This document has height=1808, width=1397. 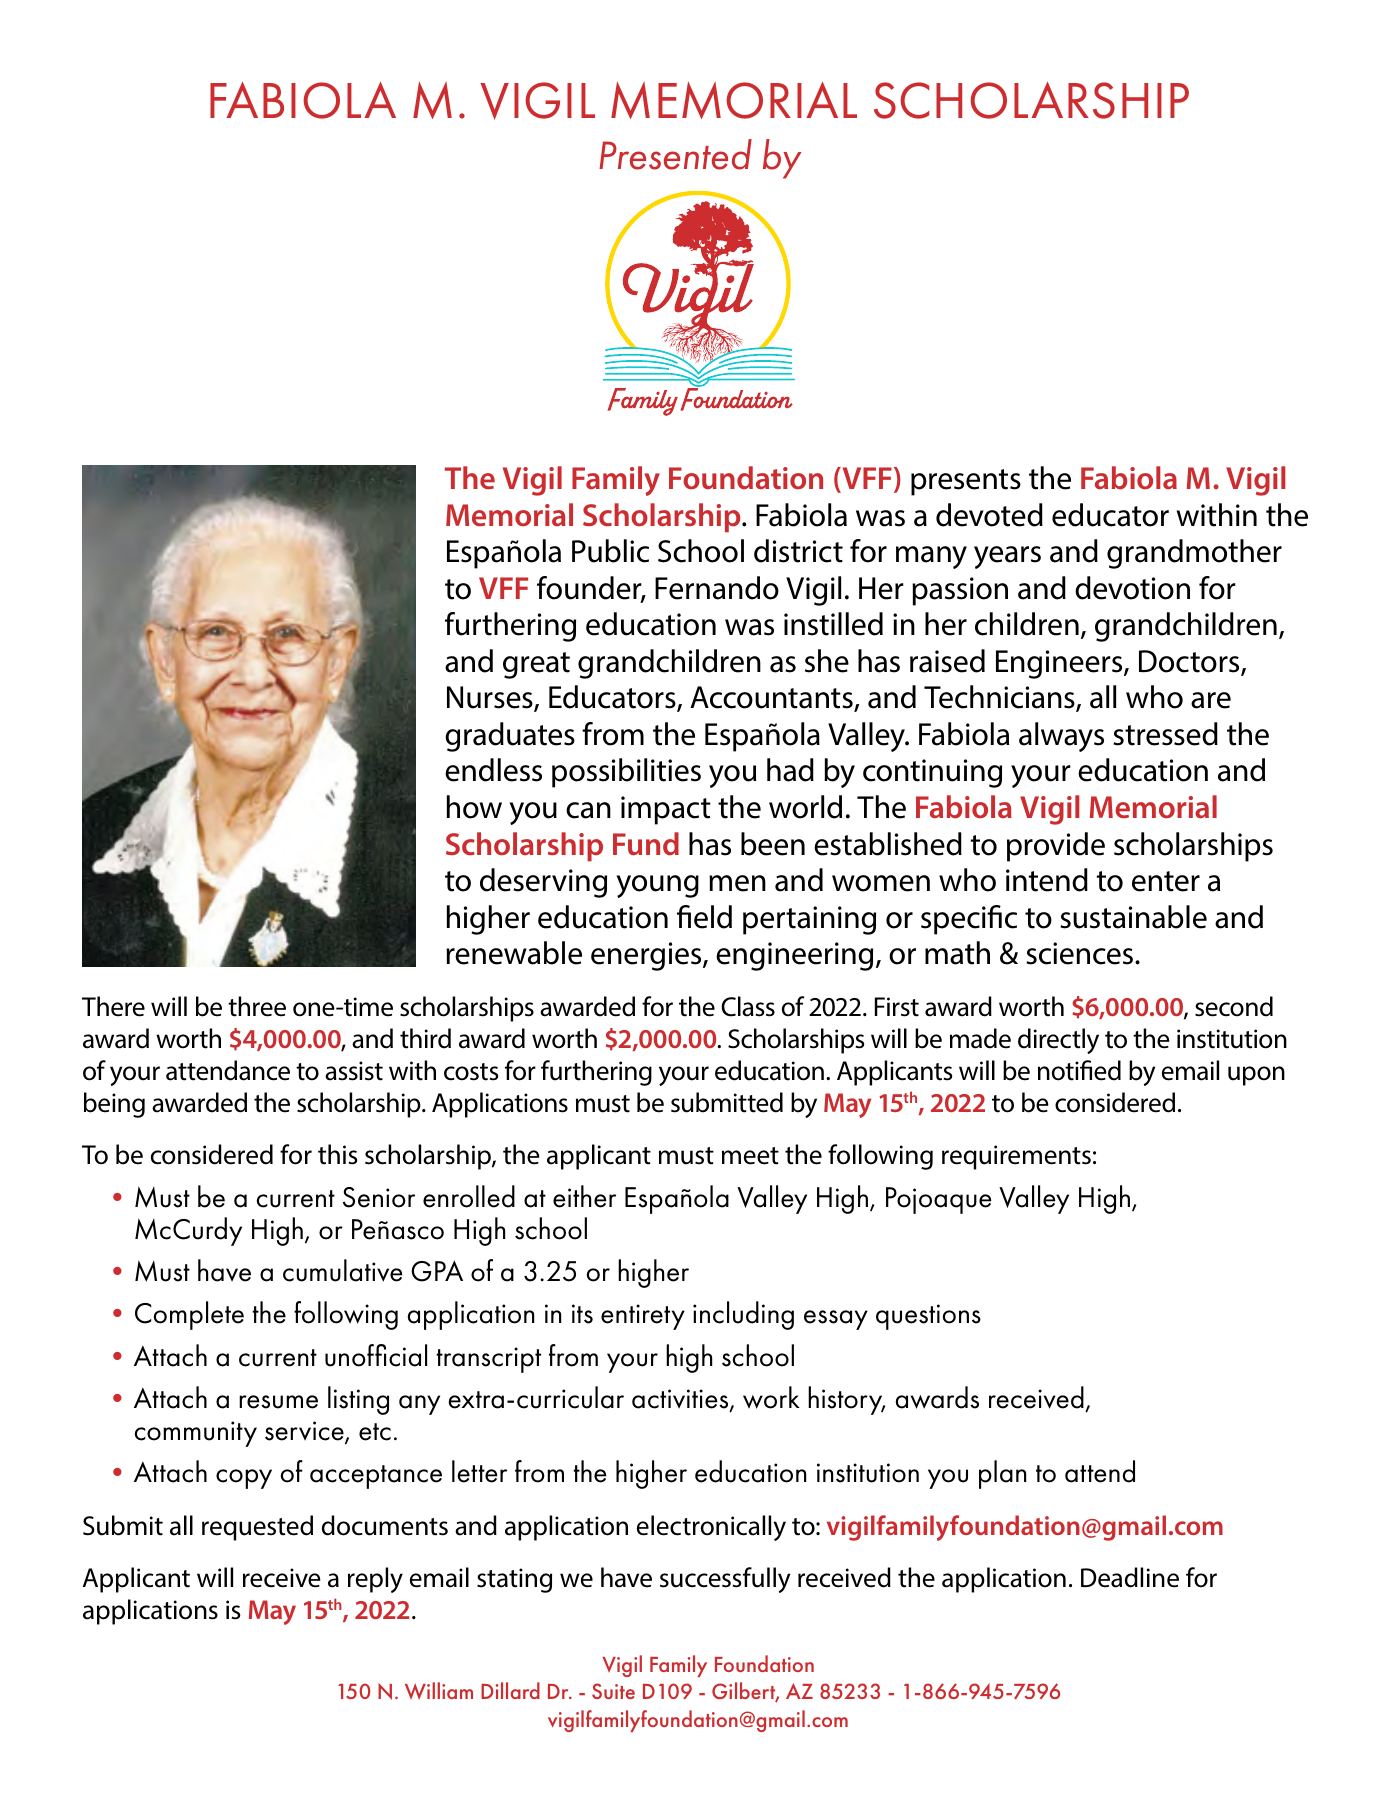 I want to click on devoted, so click(x=989, y=515).
